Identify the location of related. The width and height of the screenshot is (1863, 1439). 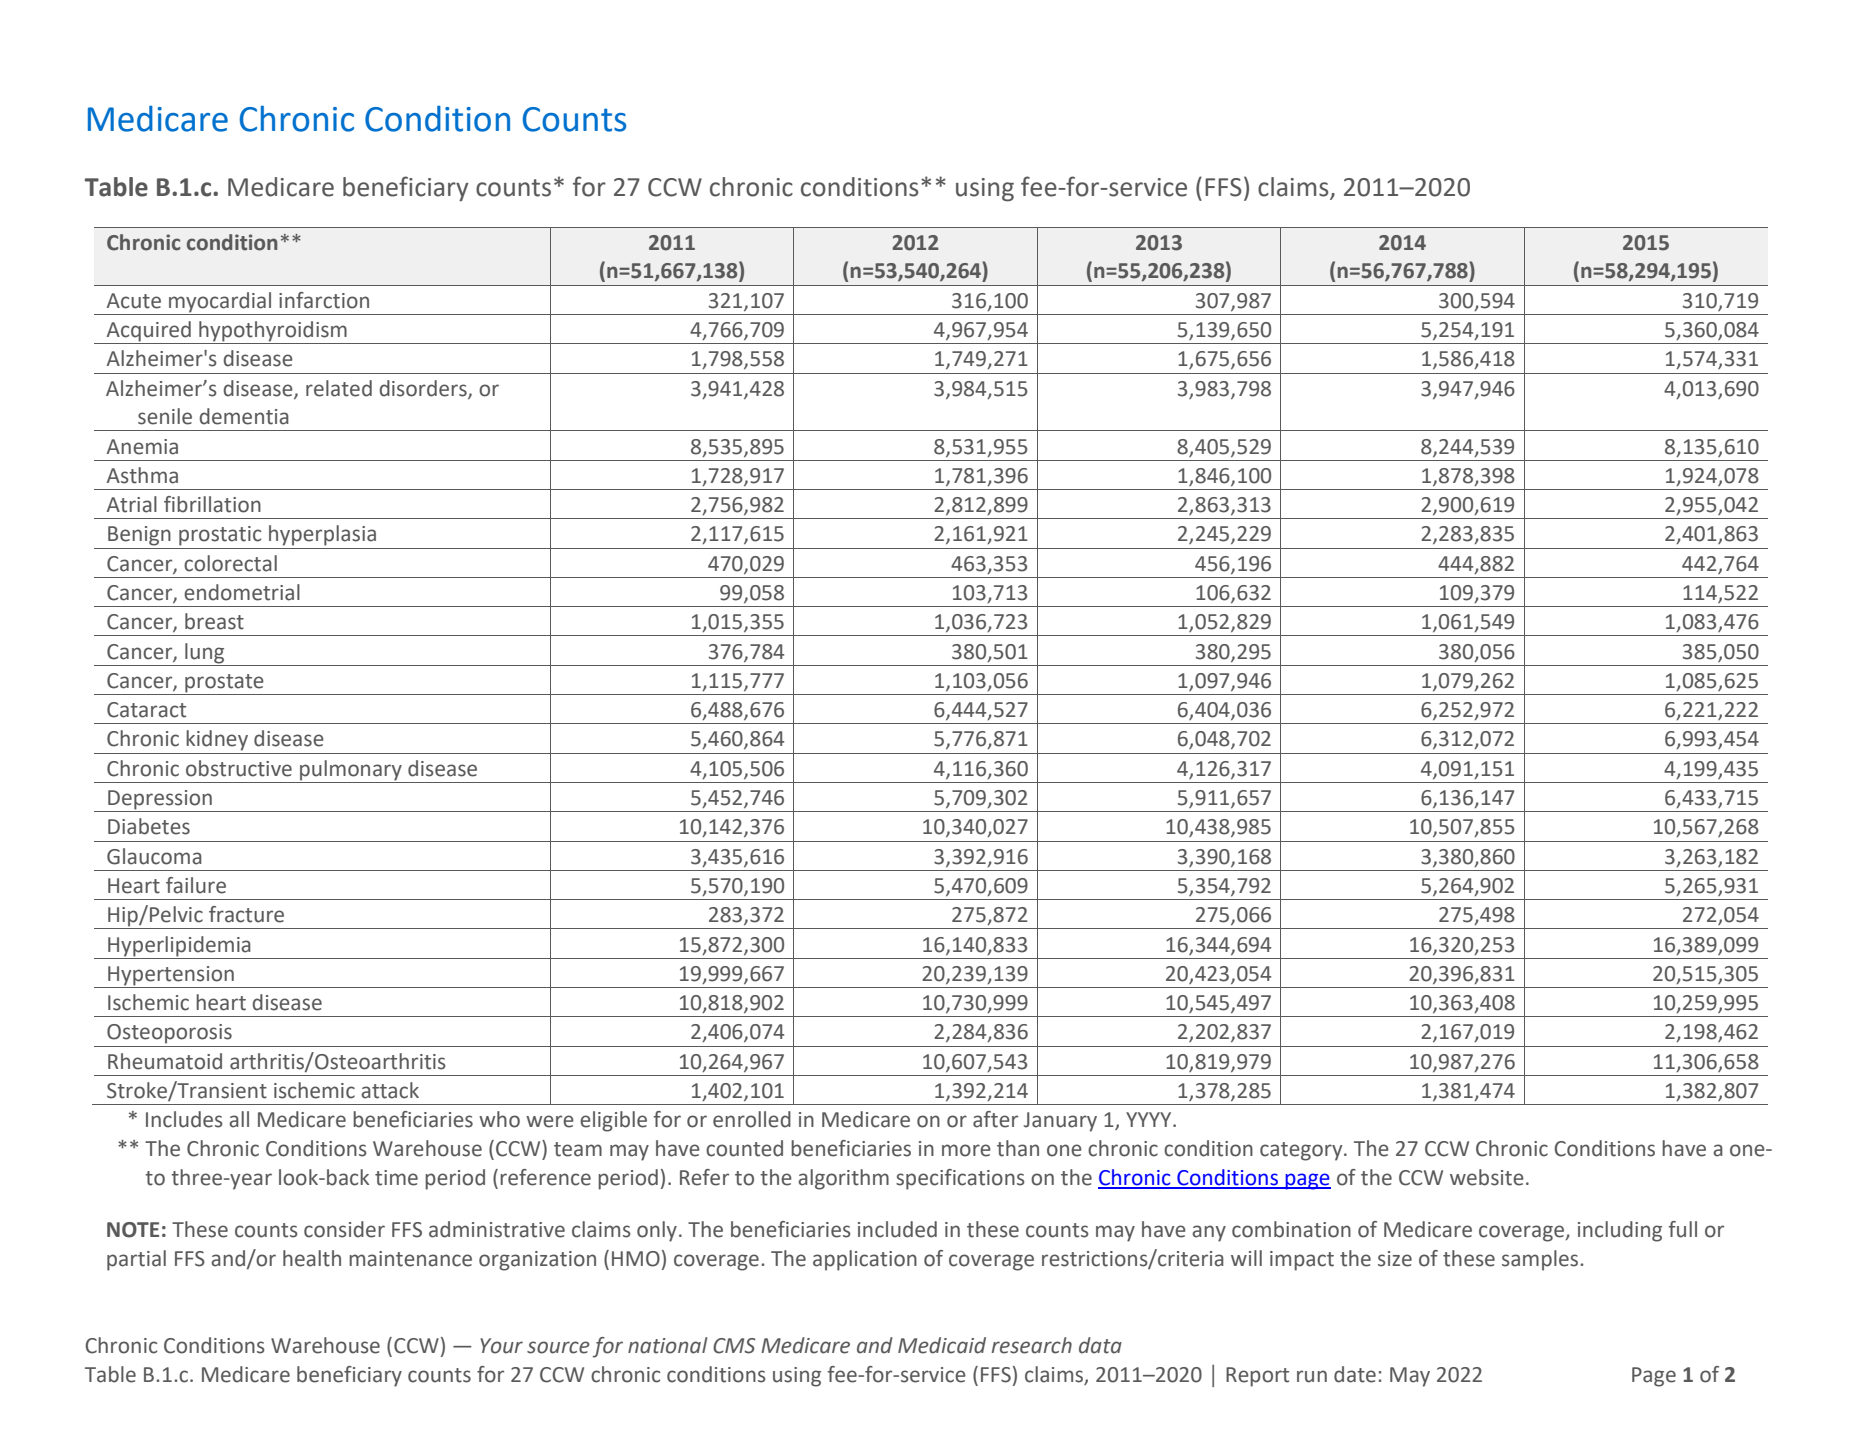
(339, 388).
